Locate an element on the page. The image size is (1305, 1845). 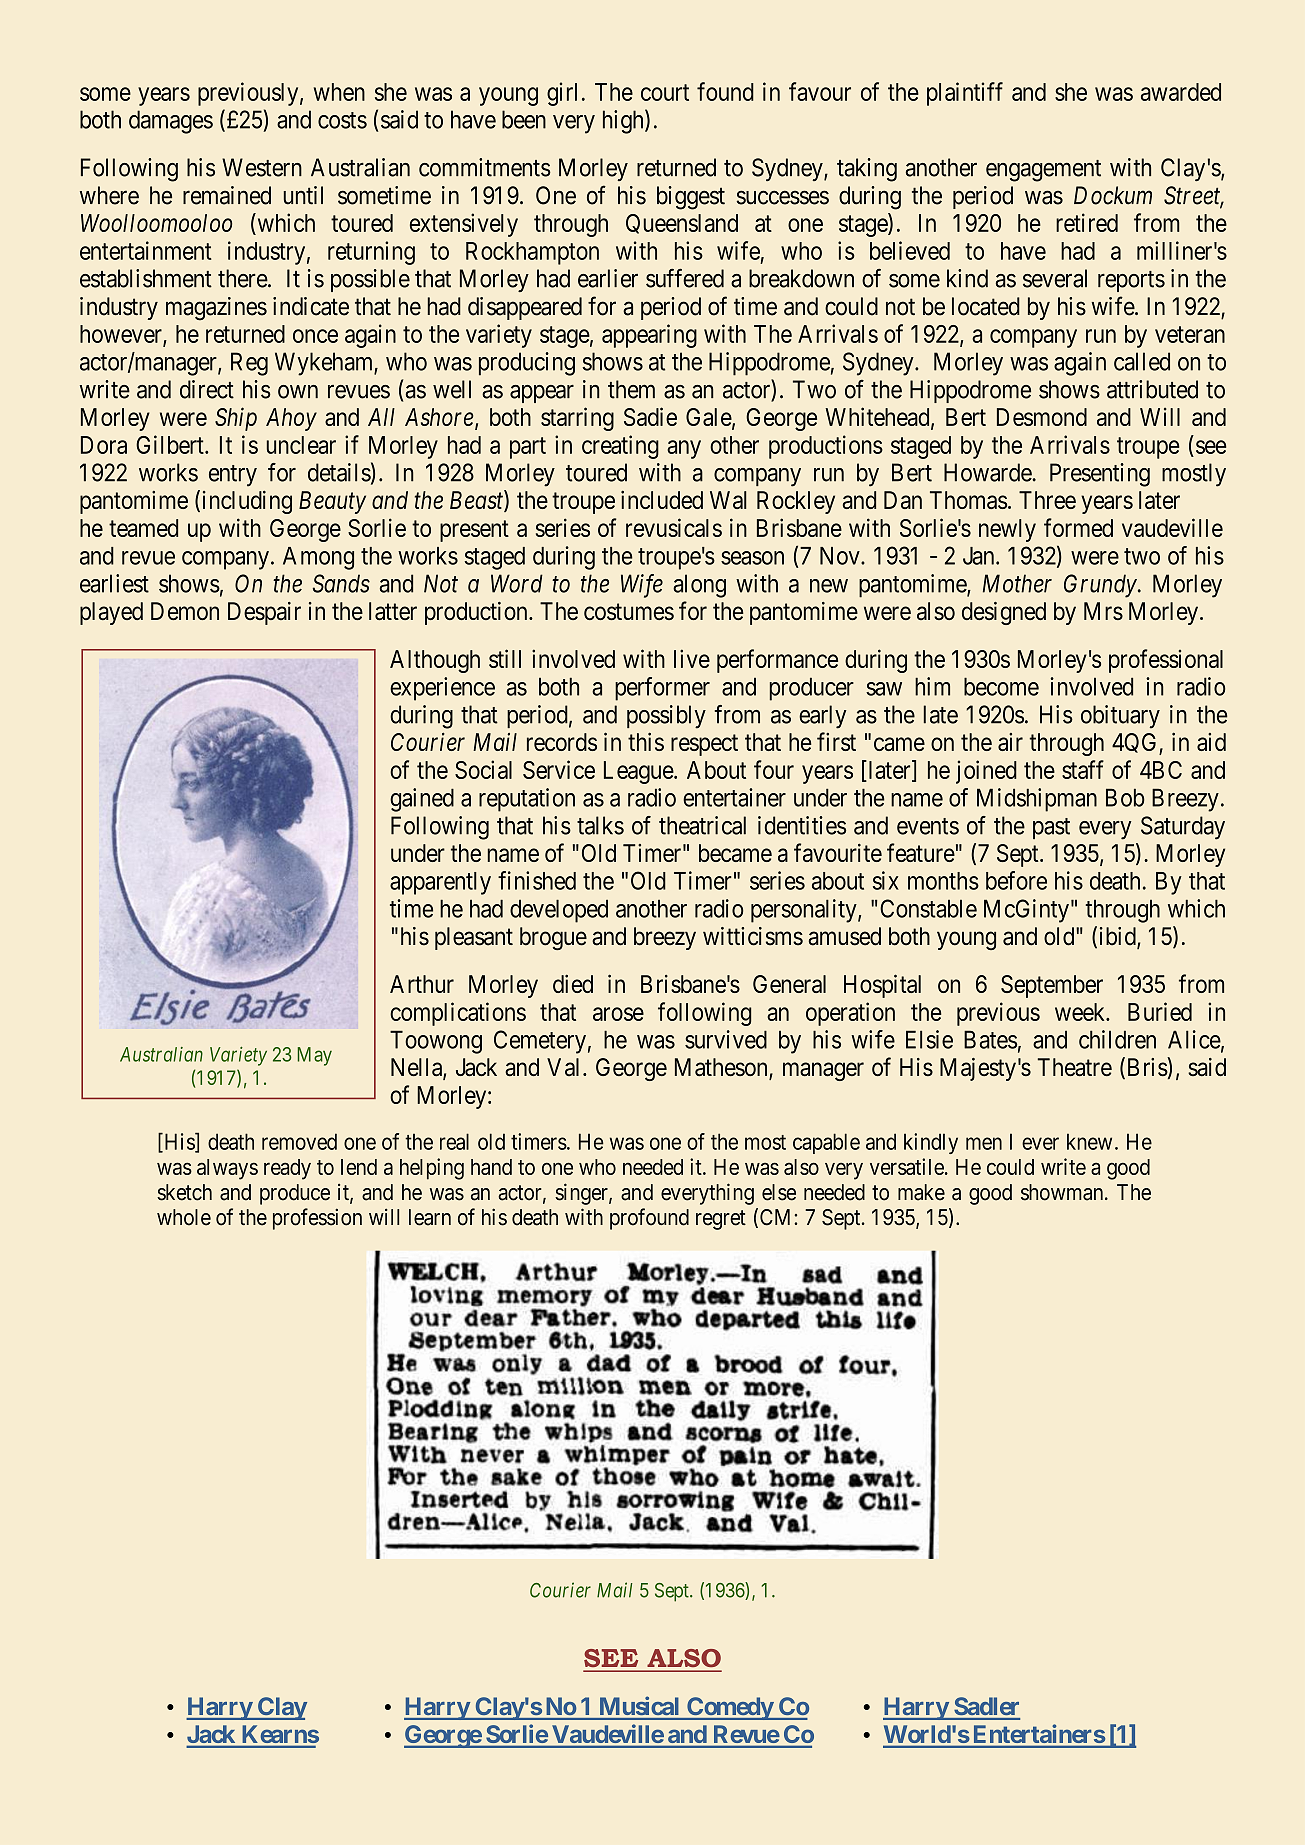
Desmond is located at coordinates (1042, 417).
